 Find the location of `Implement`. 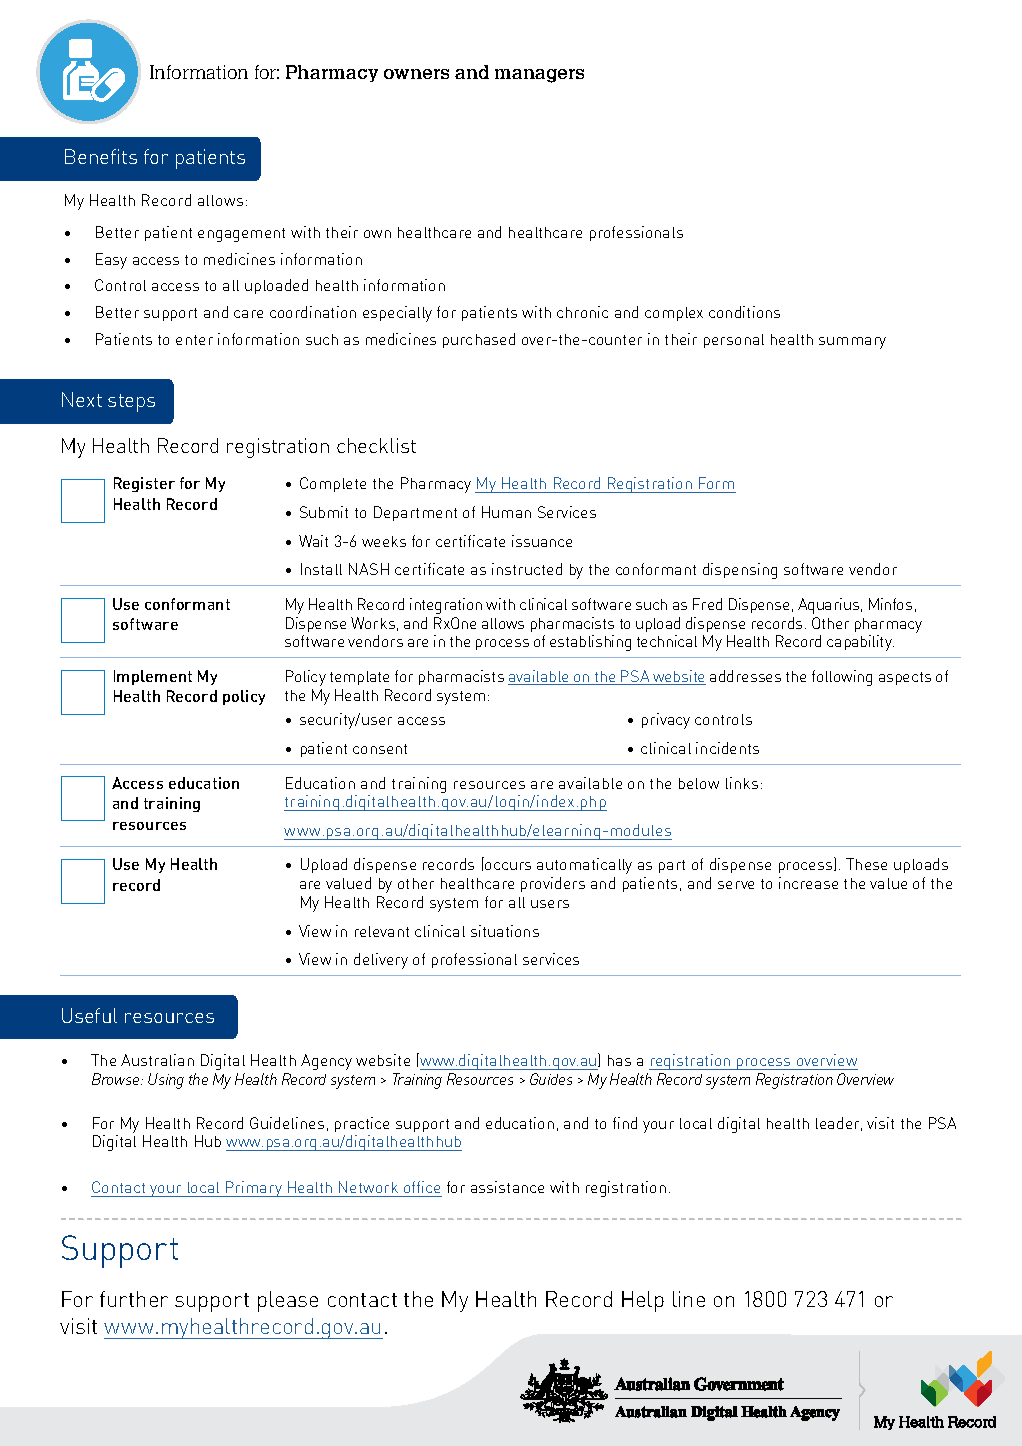

Implement is located at coordinates (153, 677).
